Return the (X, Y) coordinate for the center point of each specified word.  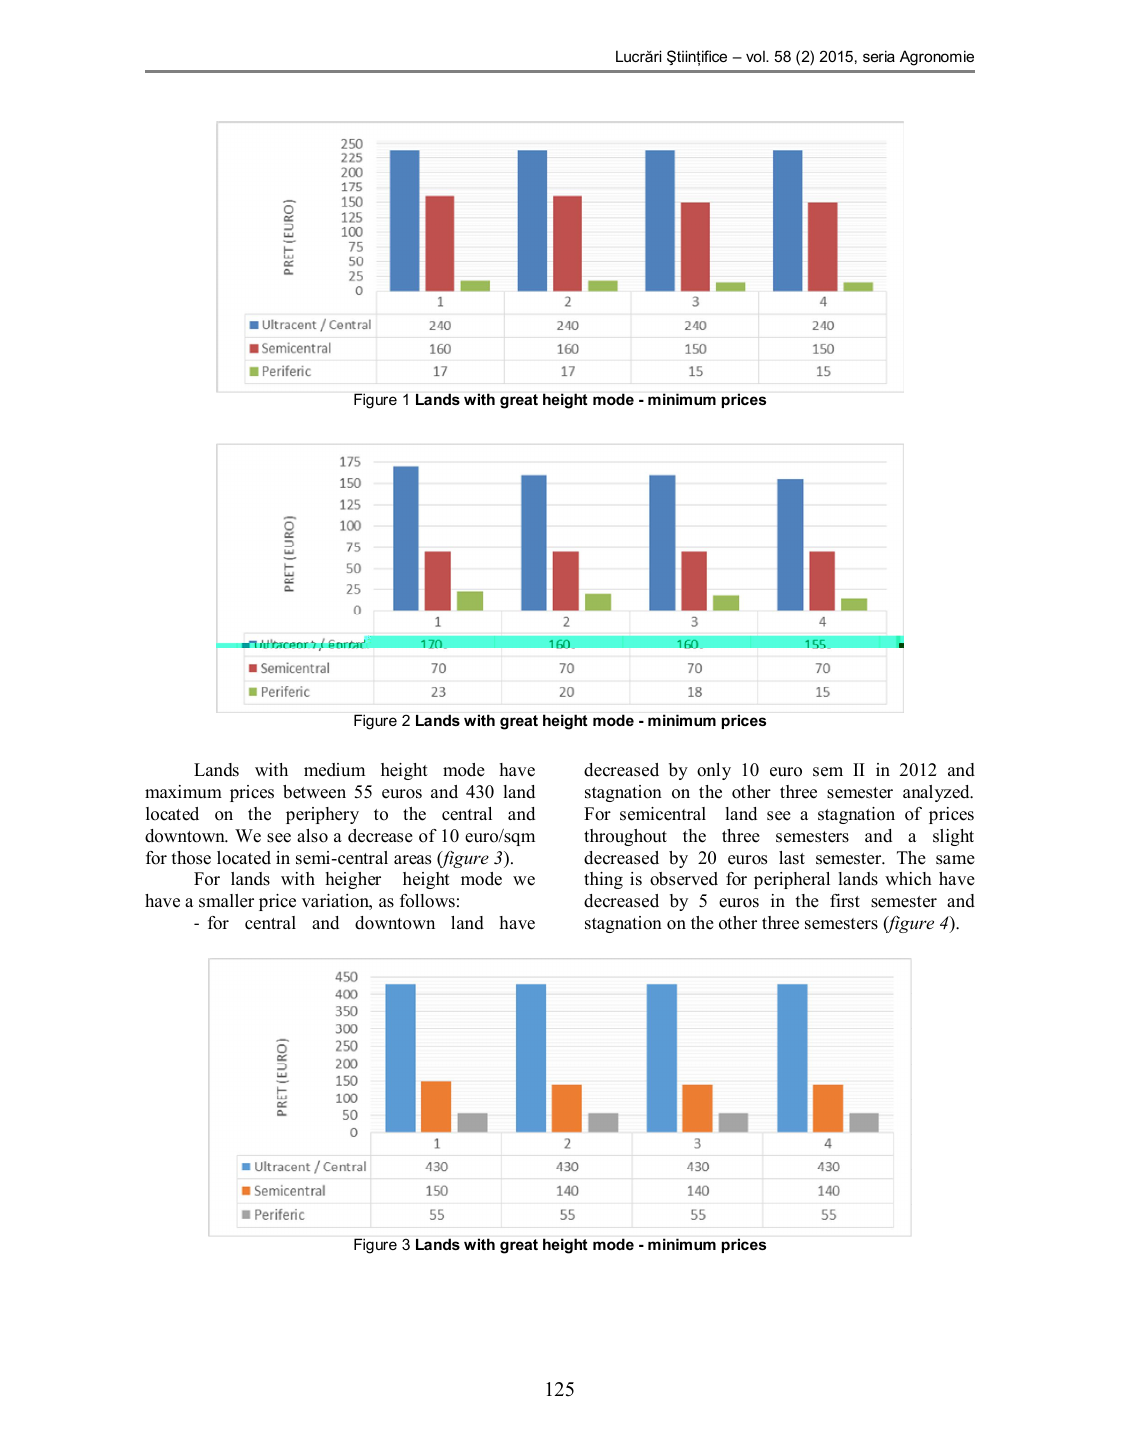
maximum (183, 792)
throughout (625, 837)
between (314, 792)
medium (334, 770)
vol (756, 56)
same (955, 860)
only (714, 771)
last (792, 858)
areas (412, 860)
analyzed (937, 793)
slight (953, 837)
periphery (322, 815)
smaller (226, 901)
